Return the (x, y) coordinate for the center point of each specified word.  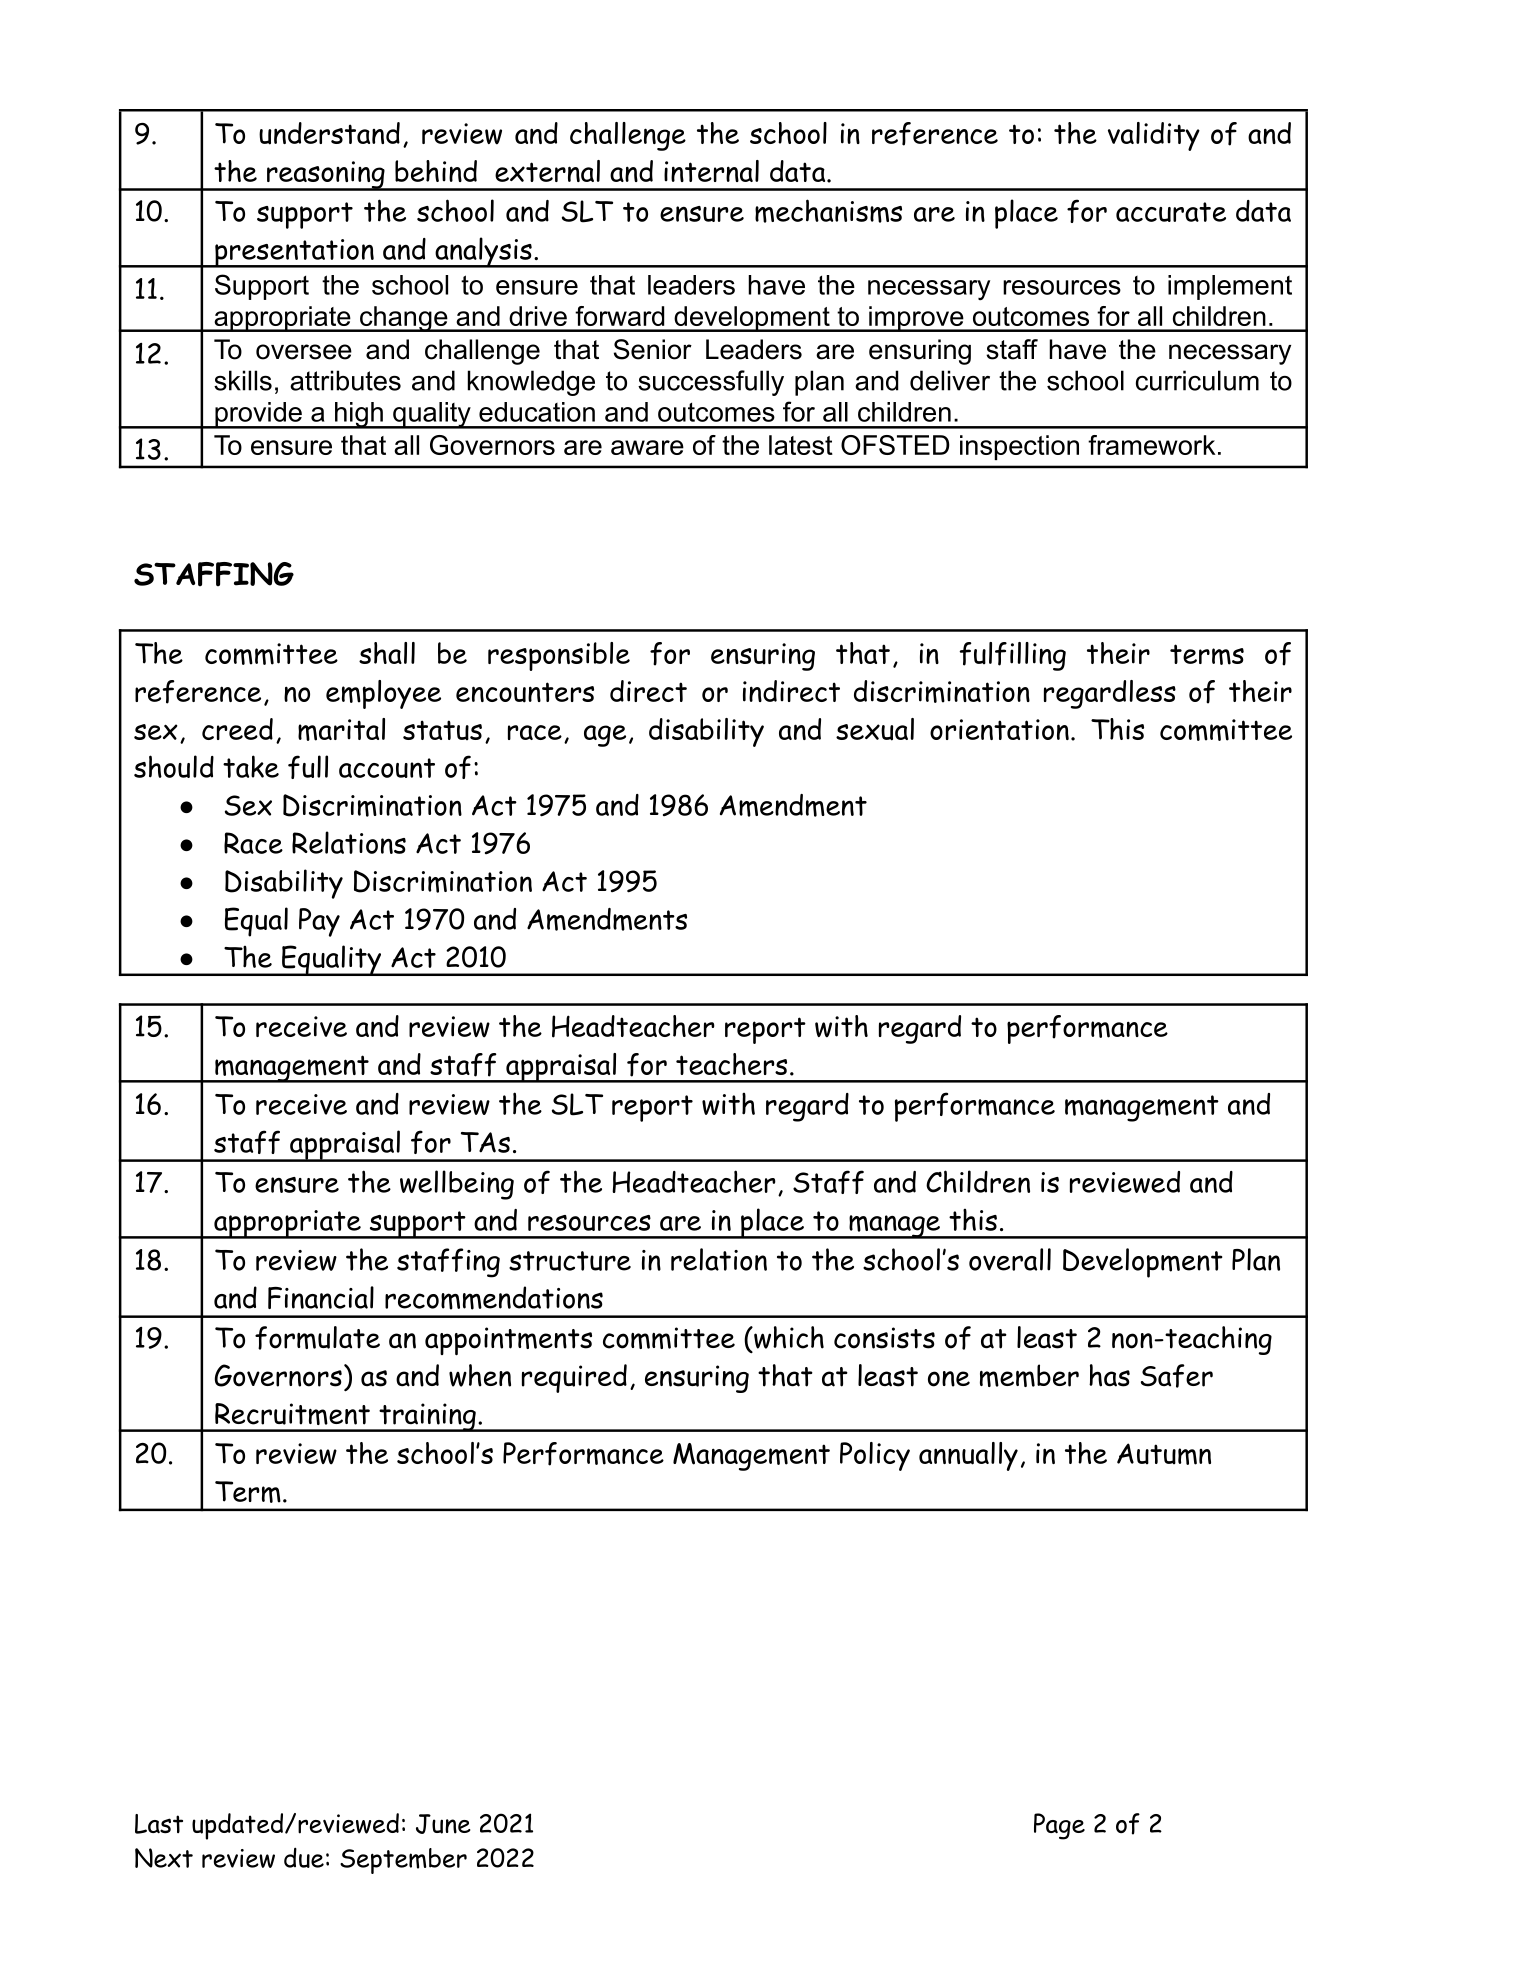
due (304, 1857)
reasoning (326, 176)
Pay (319, 922)
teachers (731, 1064)
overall (1010, 1259)
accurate (1171, 212)
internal (711, 171)
